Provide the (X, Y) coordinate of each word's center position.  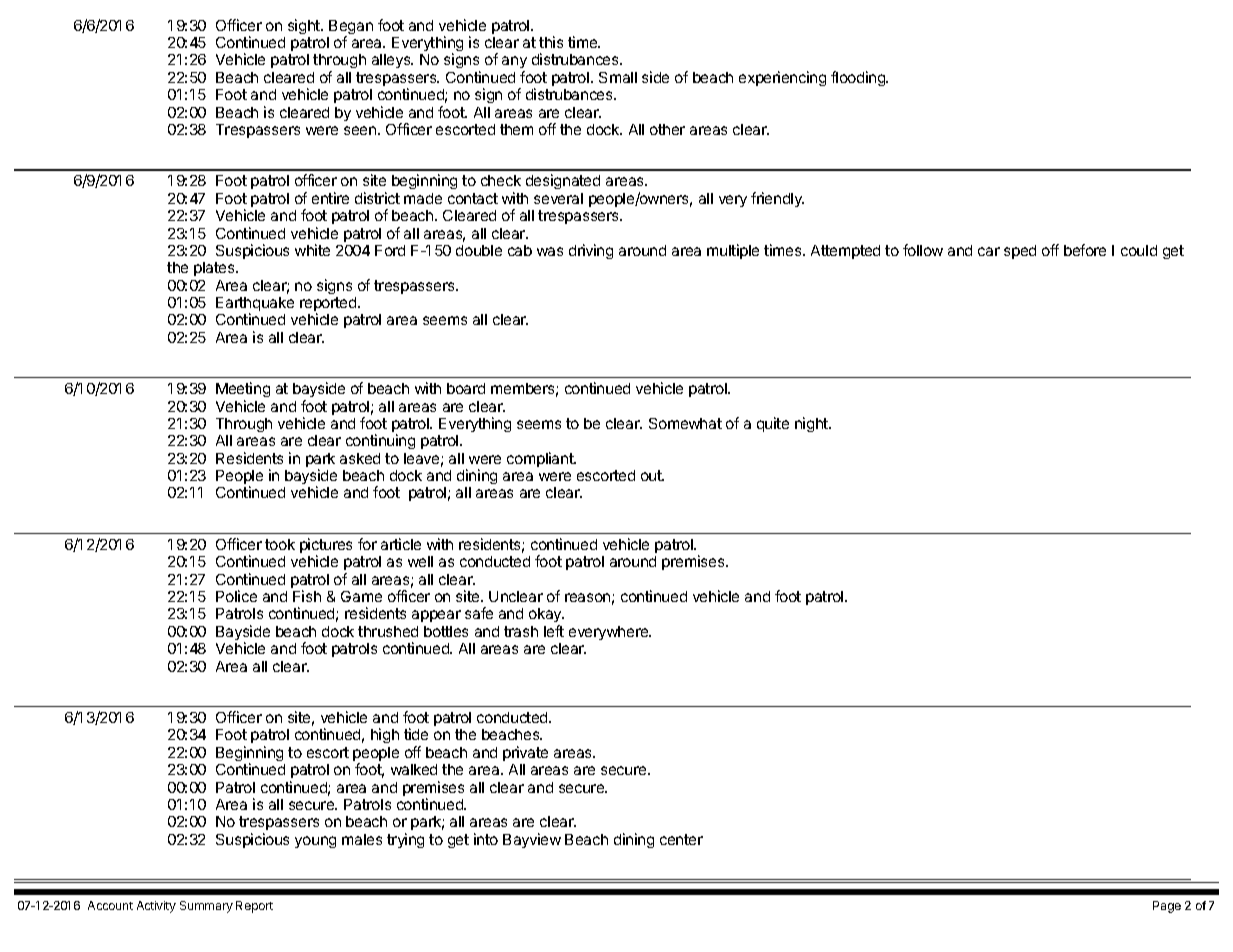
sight (305, 26)
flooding (859, 78)
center (681, 839)
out (652, 475)
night (812, 424)
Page (1167, 907)
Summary (206, 907)
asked (360, 458)
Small (618, 77)
